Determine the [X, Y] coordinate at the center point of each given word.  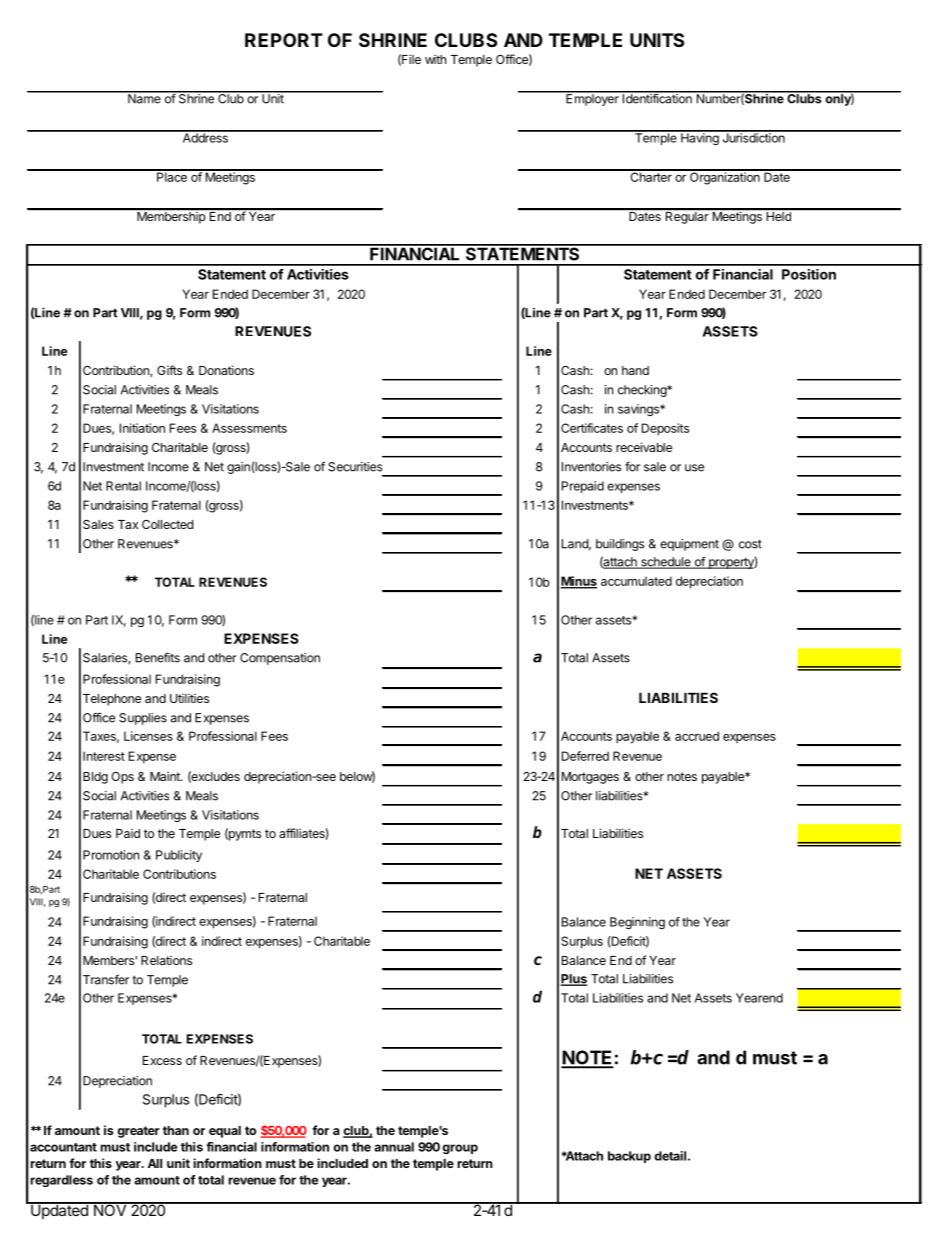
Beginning [637, 923]
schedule [666, 563]
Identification [657, 98]
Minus [578, 582]
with [435, 59]
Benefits [158, 657]
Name [144, 98]
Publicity [179, 856]
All [155, 1163]
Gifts [169, 370]
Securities [355, 467]
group [460, 1149]
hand [635, 370]
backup [629, 1157]
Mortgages [590, 778]
